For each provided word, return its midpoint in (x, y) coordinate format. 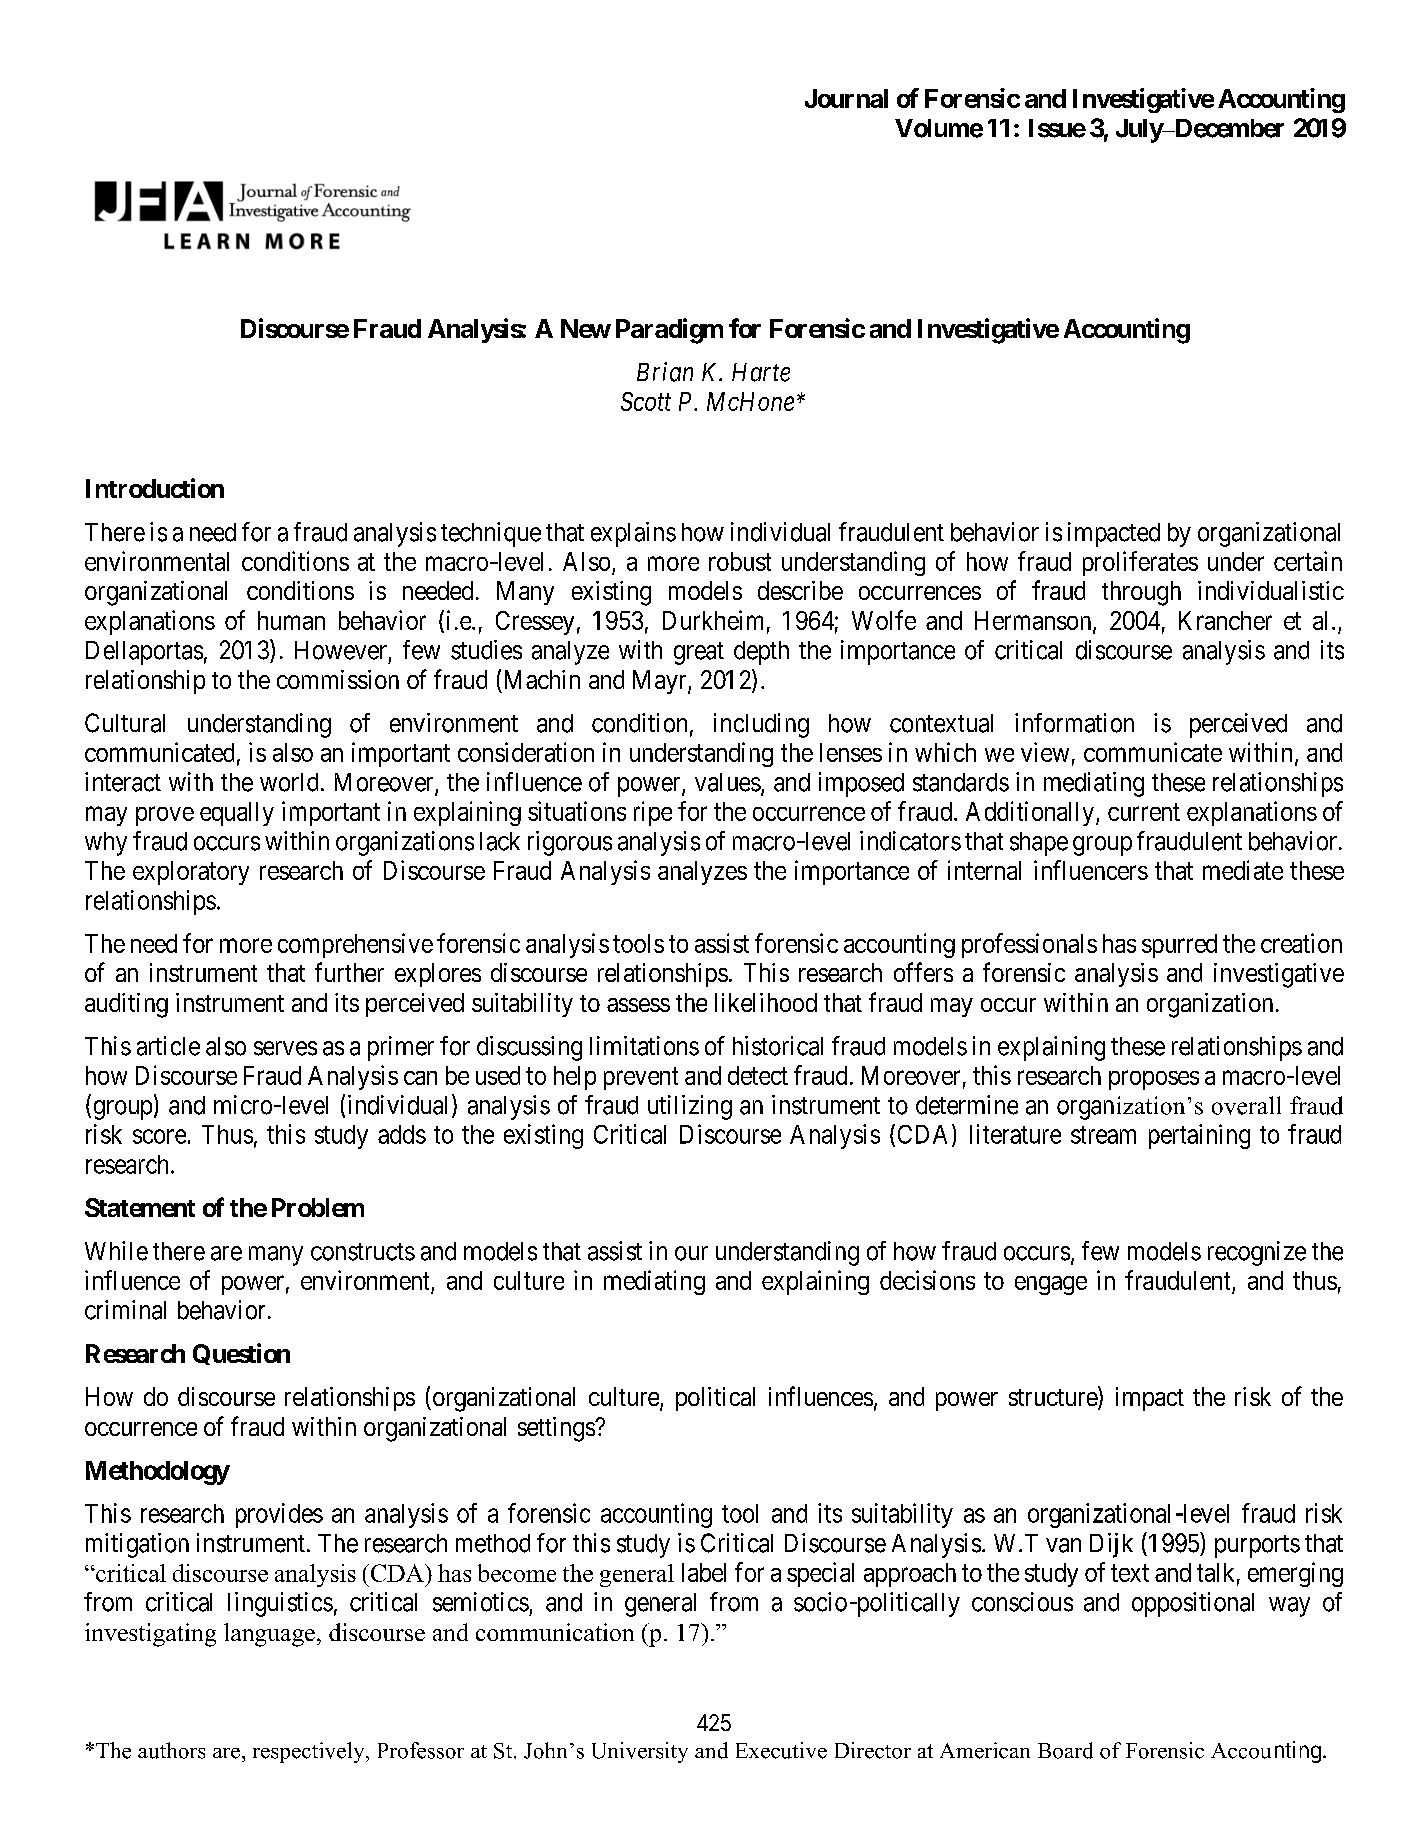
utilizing (690, 1107)
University (640, 1752)
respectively (310, 1752)
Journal (846, 98)
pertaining (1199, 1136)
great (699, 653)
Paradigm (669, 331)
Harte (761, 372)
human (291, 620)
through (1141, 593)
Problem (318, 1207)
